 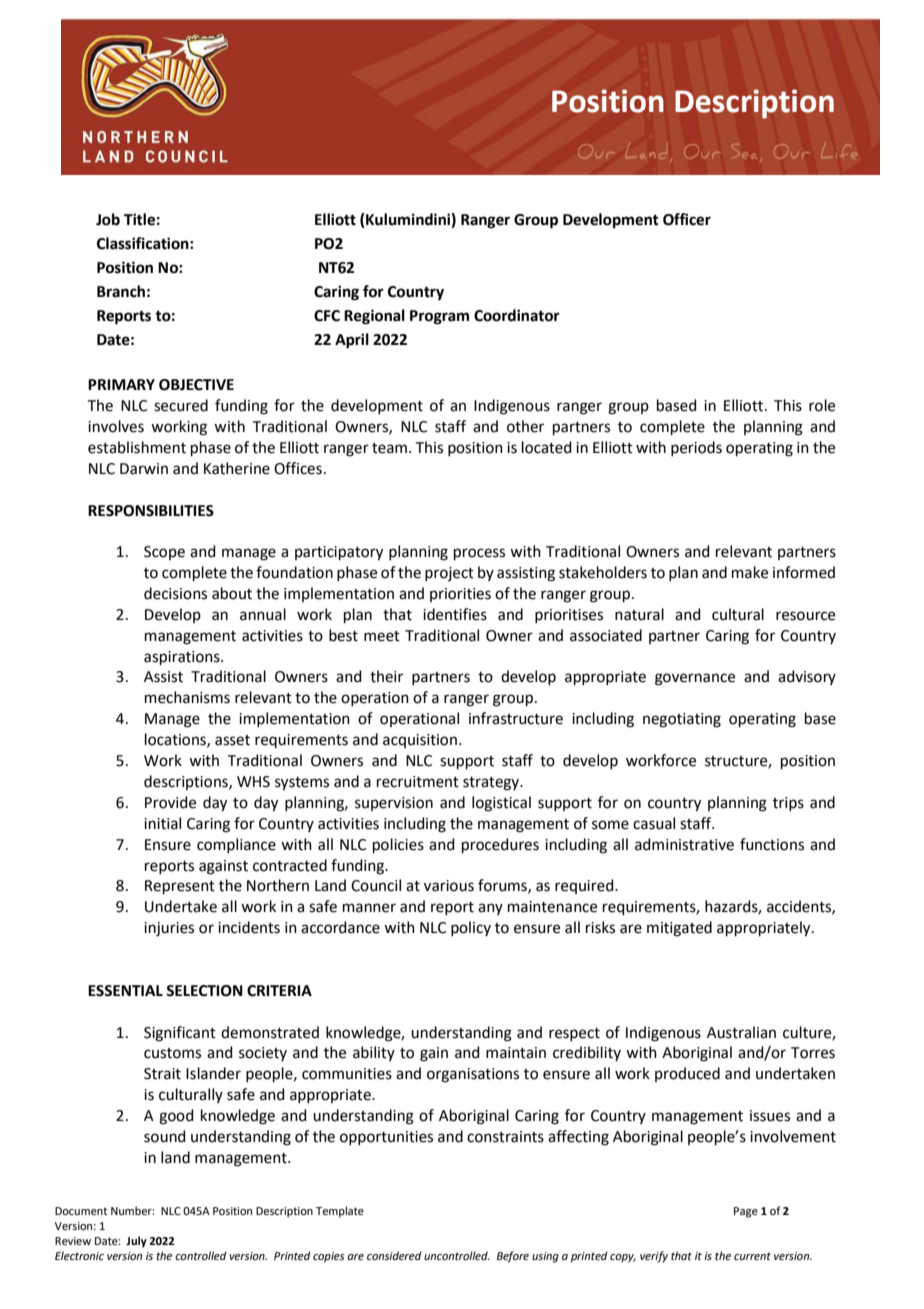 I want to click on considered, so click(x=394, y=1255).
